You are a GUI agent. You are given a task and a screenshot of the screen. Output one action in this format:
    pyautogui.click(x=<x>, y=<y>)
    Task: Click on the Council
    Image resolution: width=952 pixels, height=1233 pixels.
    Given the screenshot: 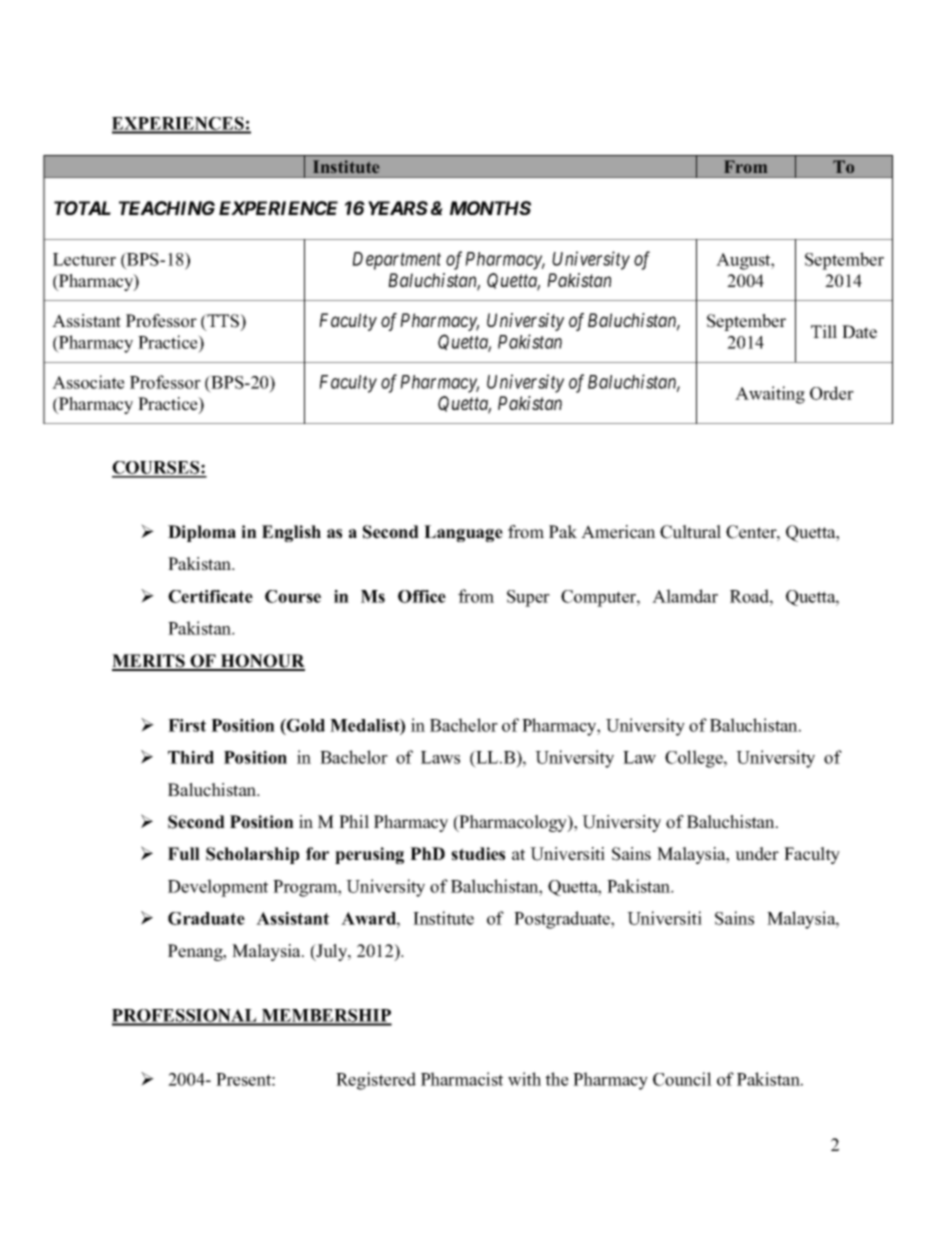 What is the action you would take?
    pyautogui.click(x=682, y=1079)
